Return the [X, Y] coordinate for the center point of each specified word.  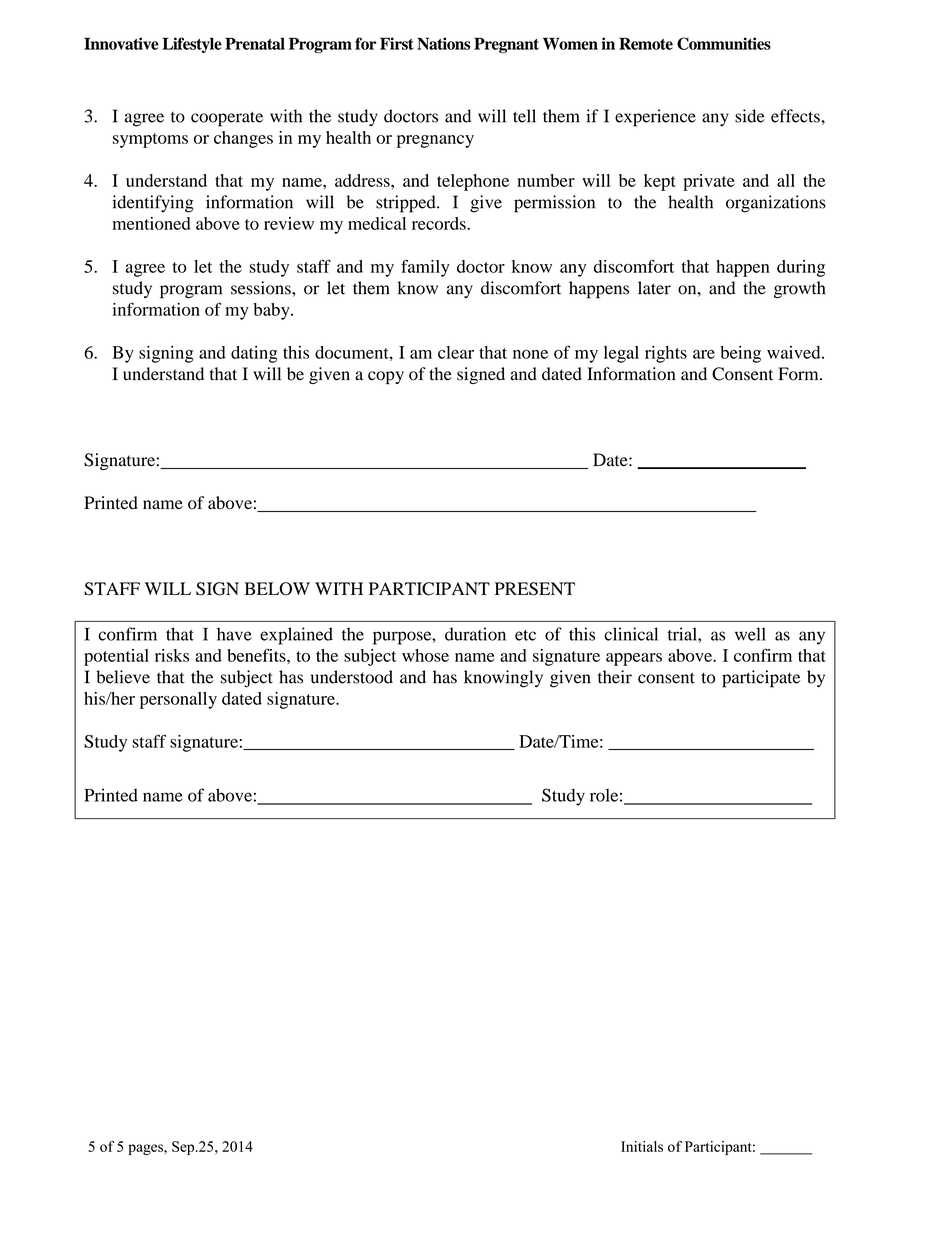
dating [254, 354]
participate [761, 679]
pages [146, 1149]
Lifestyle [192, 45]
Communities [724, 43]
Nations [443, 43]
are [704, 354]
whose [425, 655]
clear [456, 352]
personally [178, 700]
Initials [642, 1146]
